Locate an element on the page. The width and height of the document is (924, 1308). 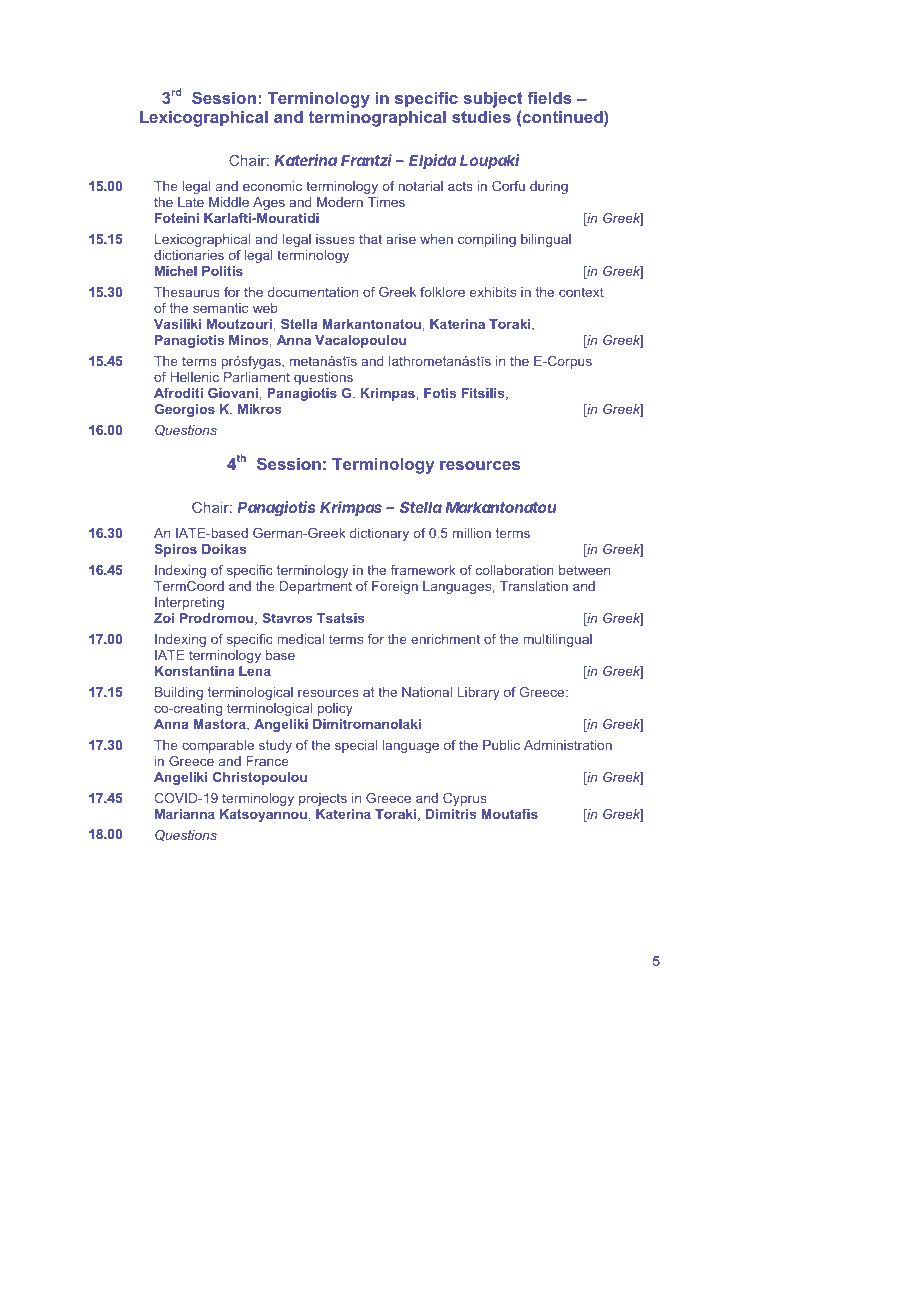
fields is located at coordinates (549, 97).
